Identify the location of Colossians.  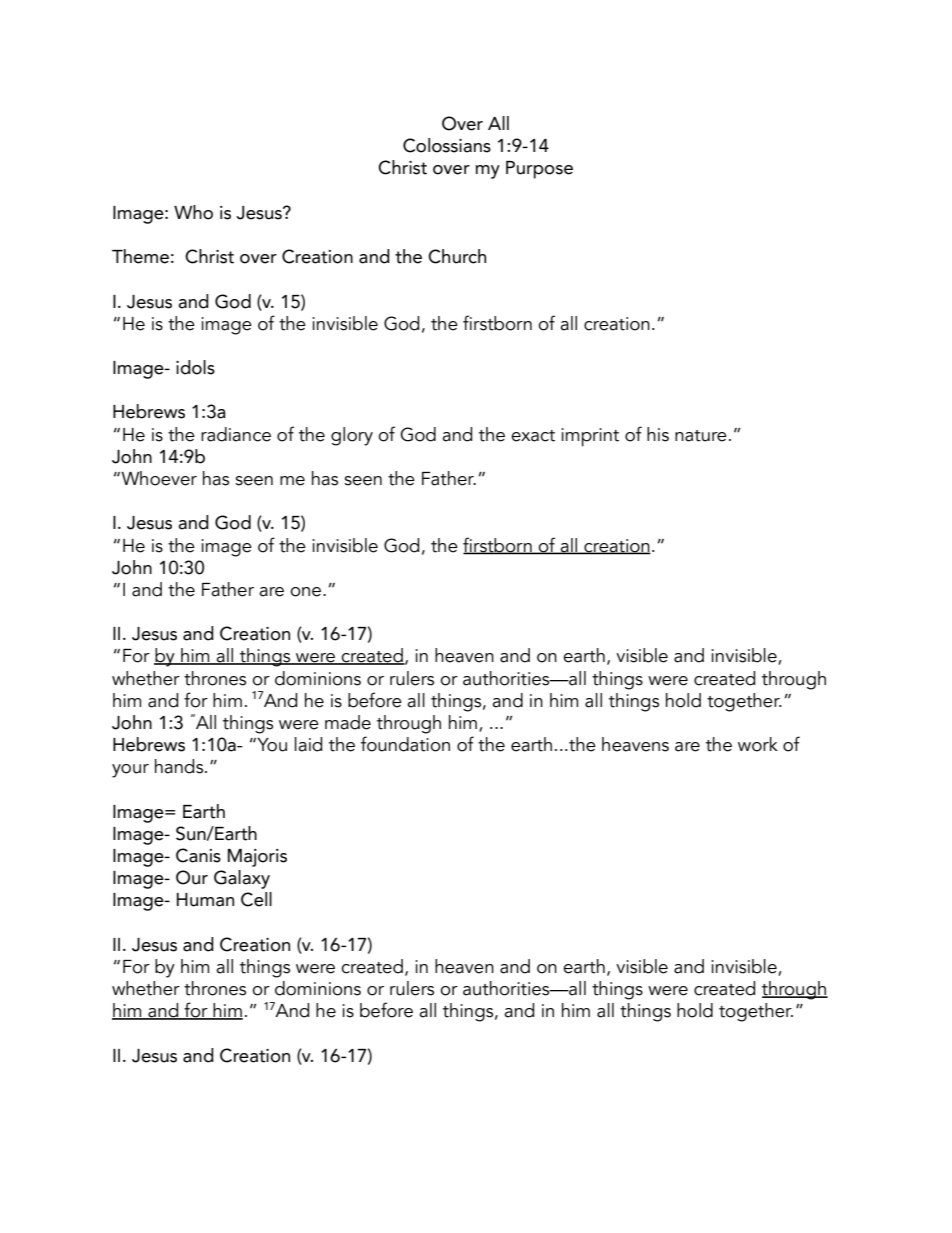
(447, 145).
